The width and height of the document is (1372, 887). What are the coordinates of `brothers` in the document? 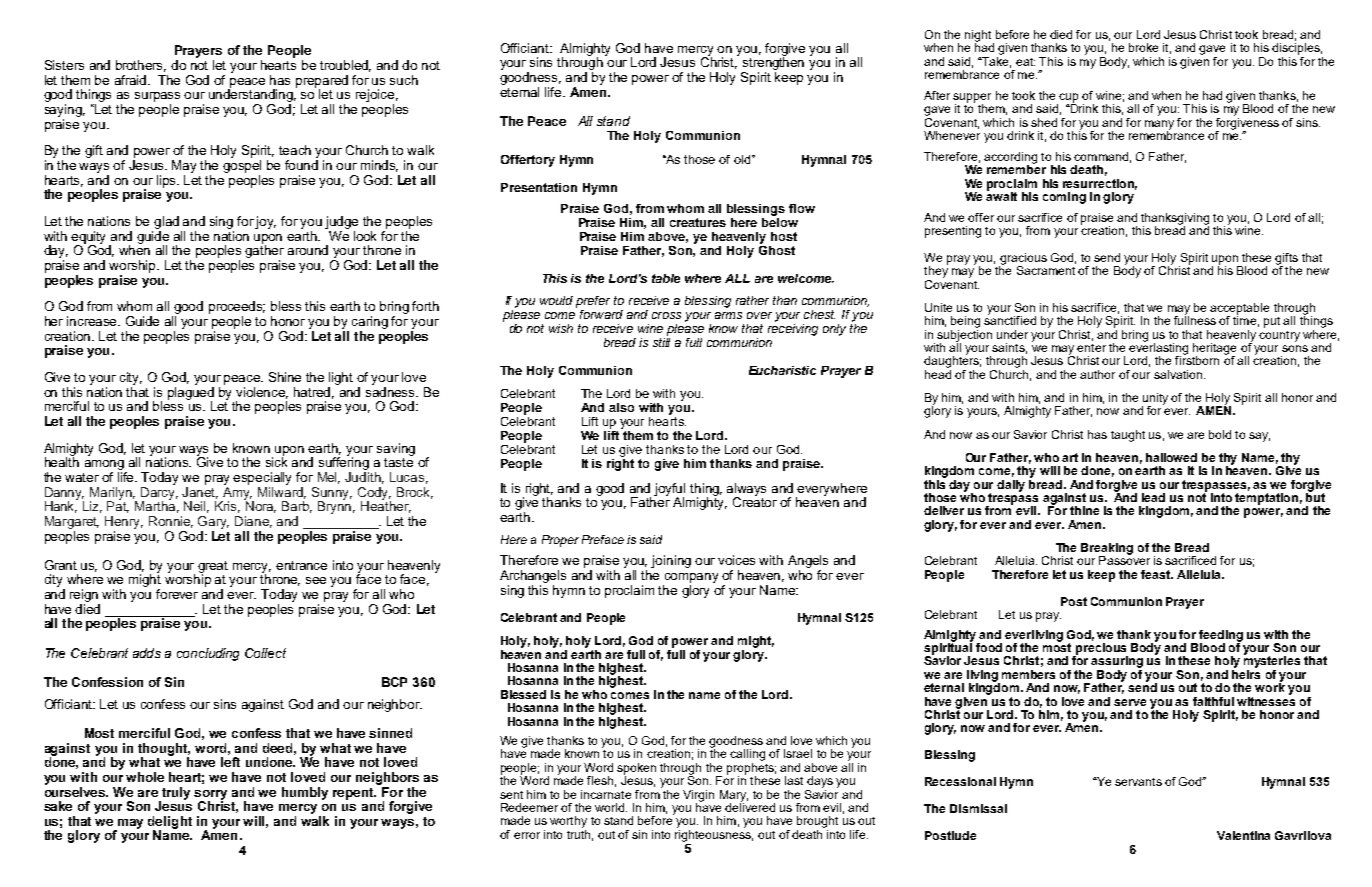 It's located at (141, 66).
